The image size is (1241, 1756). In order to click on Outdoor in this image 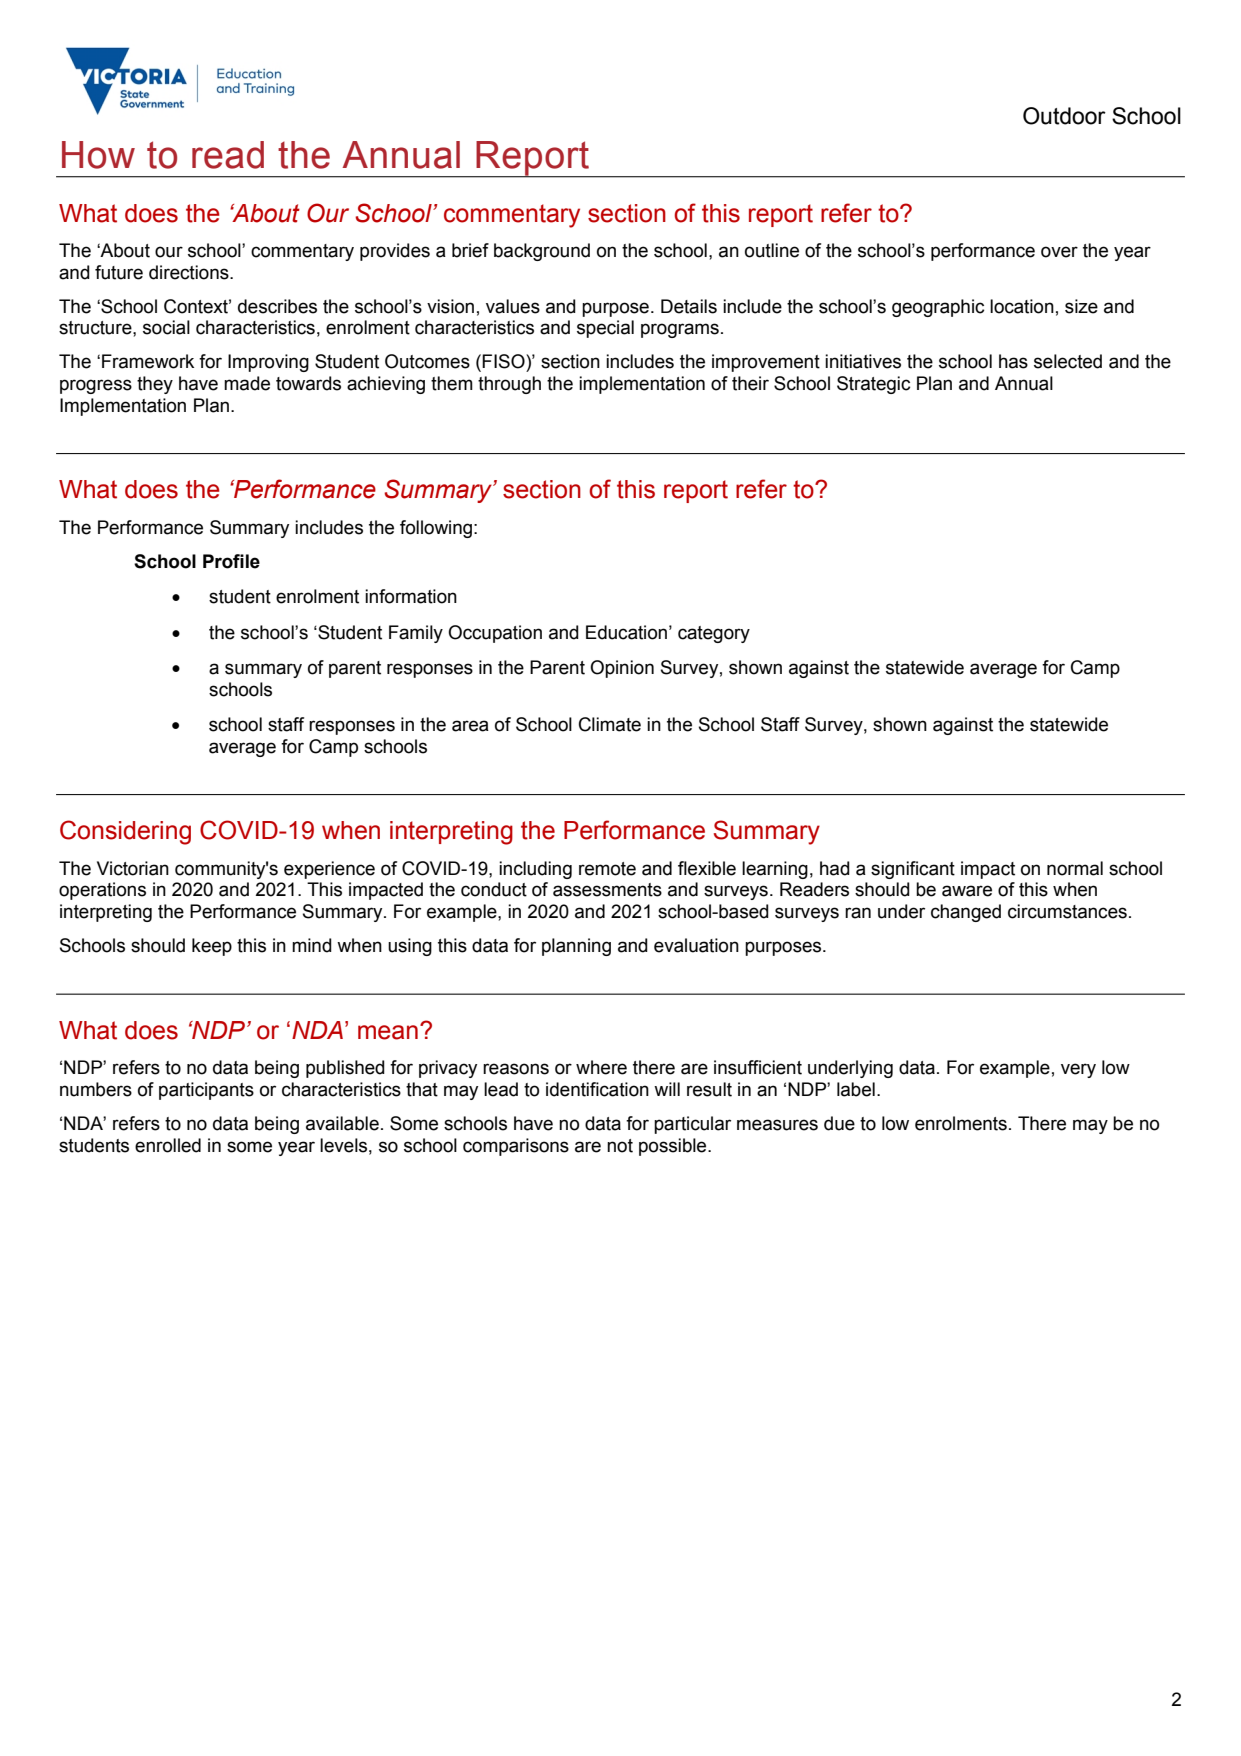, I will do `click(1064, 116)`.
